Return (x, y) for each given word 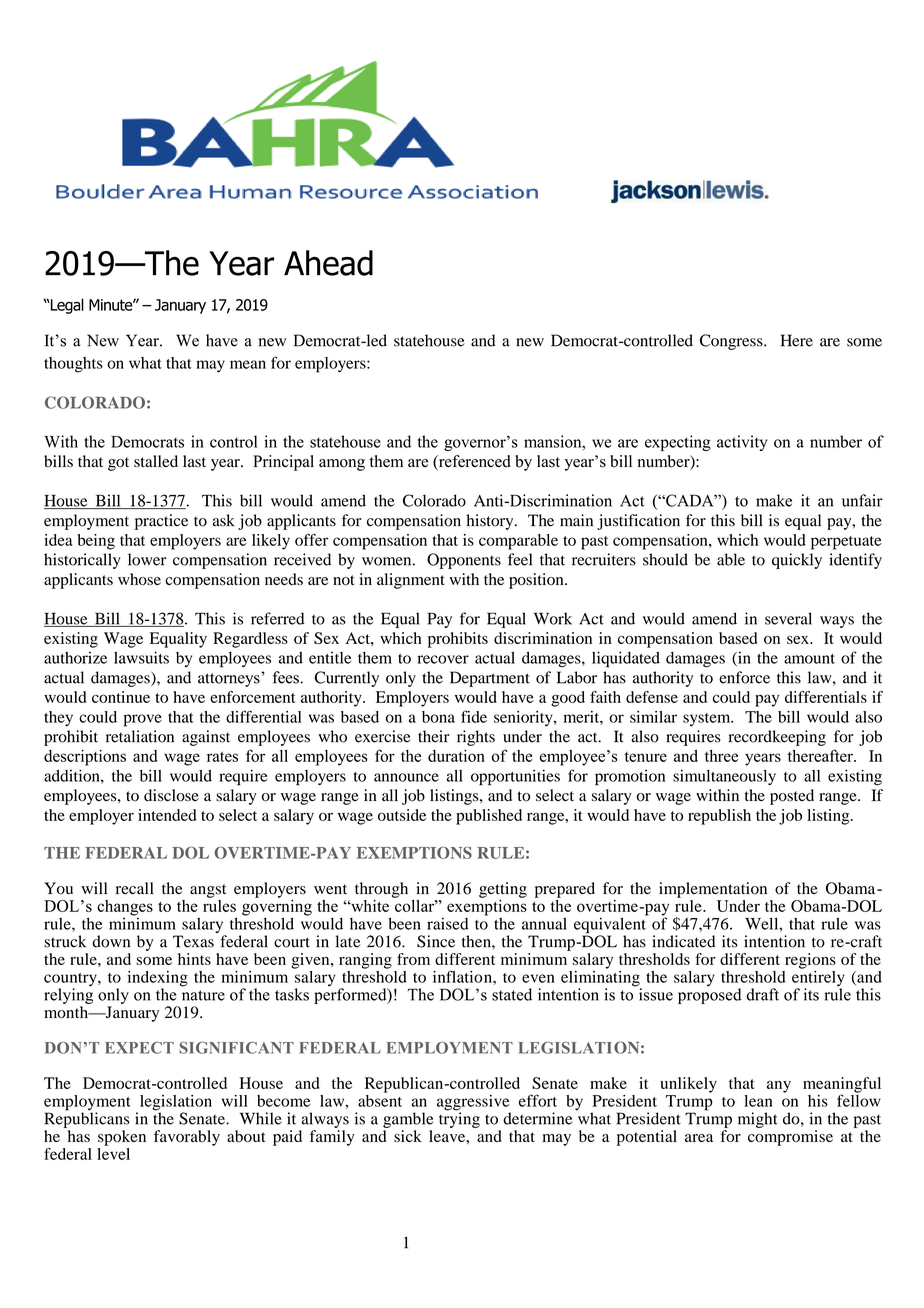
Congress (732, 342)
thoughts (73, 365)
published (489, 817)
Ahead (328, 263)
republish (719, 817)
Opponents (464, 561)
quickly (797, 561)
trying (459, 1119)
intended (167, 815)
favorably (187, 1138)
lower (147, 559)
